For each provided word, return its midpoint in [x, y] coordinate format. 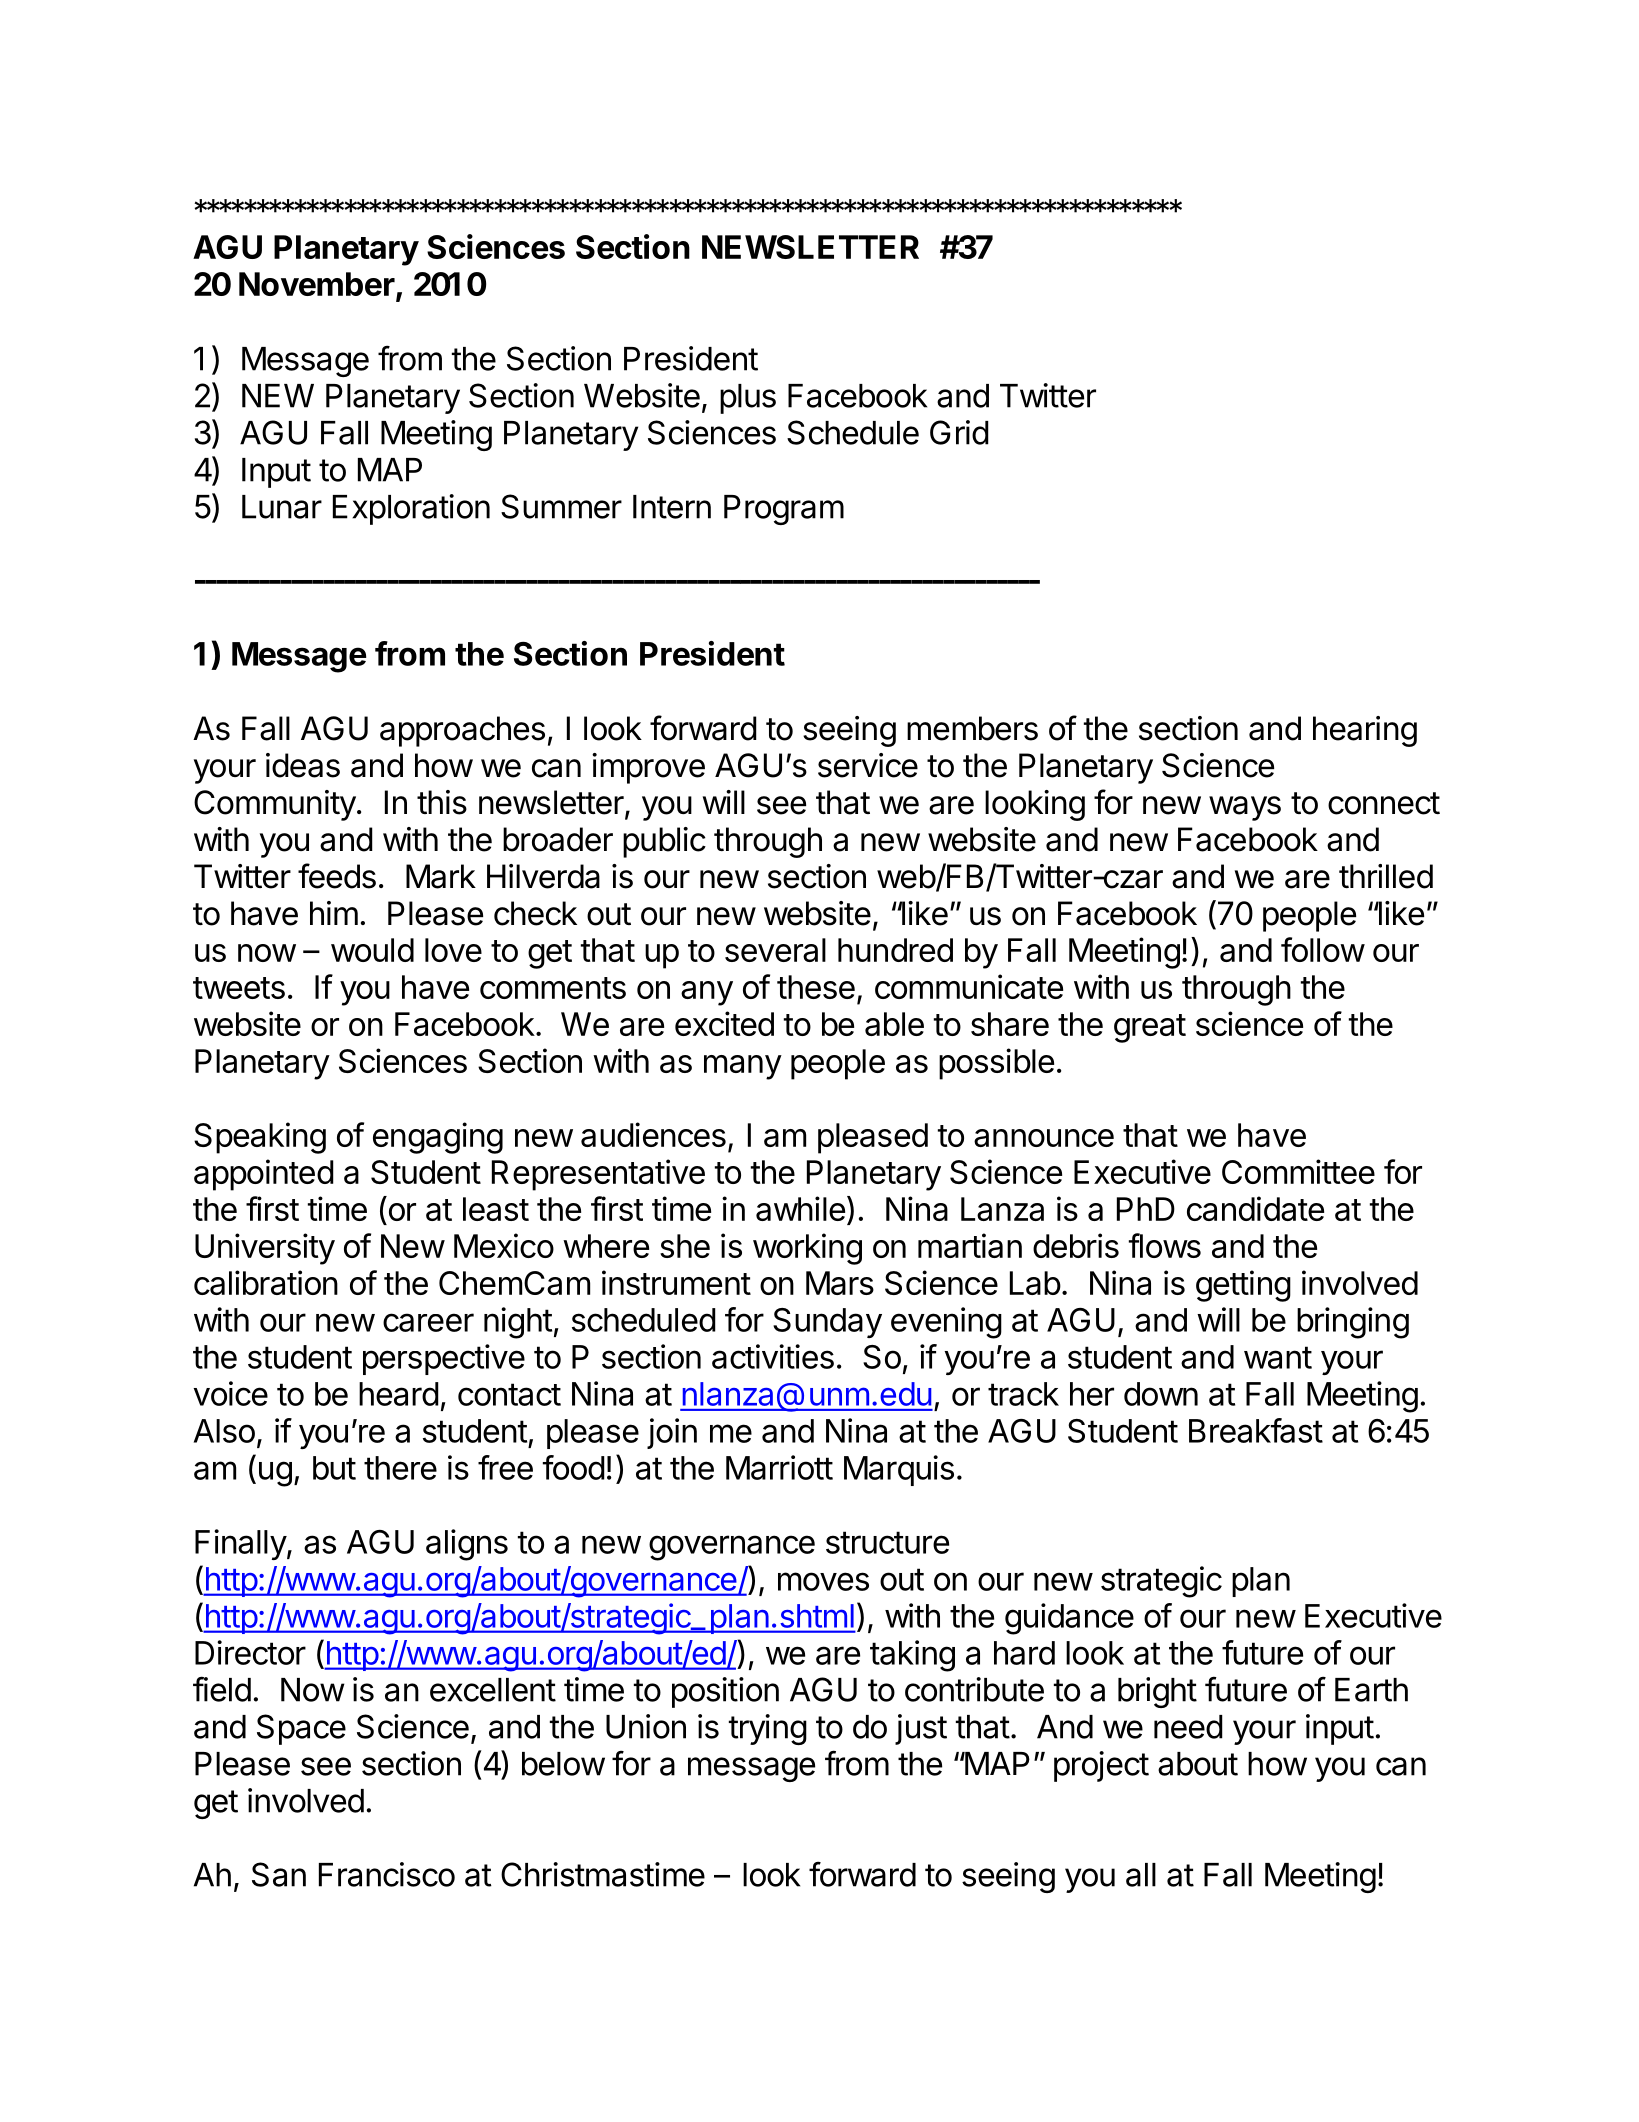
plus [748, 399]
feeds [337, 876]
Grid [959, 432]
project [1101, 1766]
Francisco [387, 1874]
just [921, 1729]
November [317, 284]
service [868, 765]
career [428, 1322]
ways [1245, 808]
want [1278, 1357]
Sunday [827, 1323]
